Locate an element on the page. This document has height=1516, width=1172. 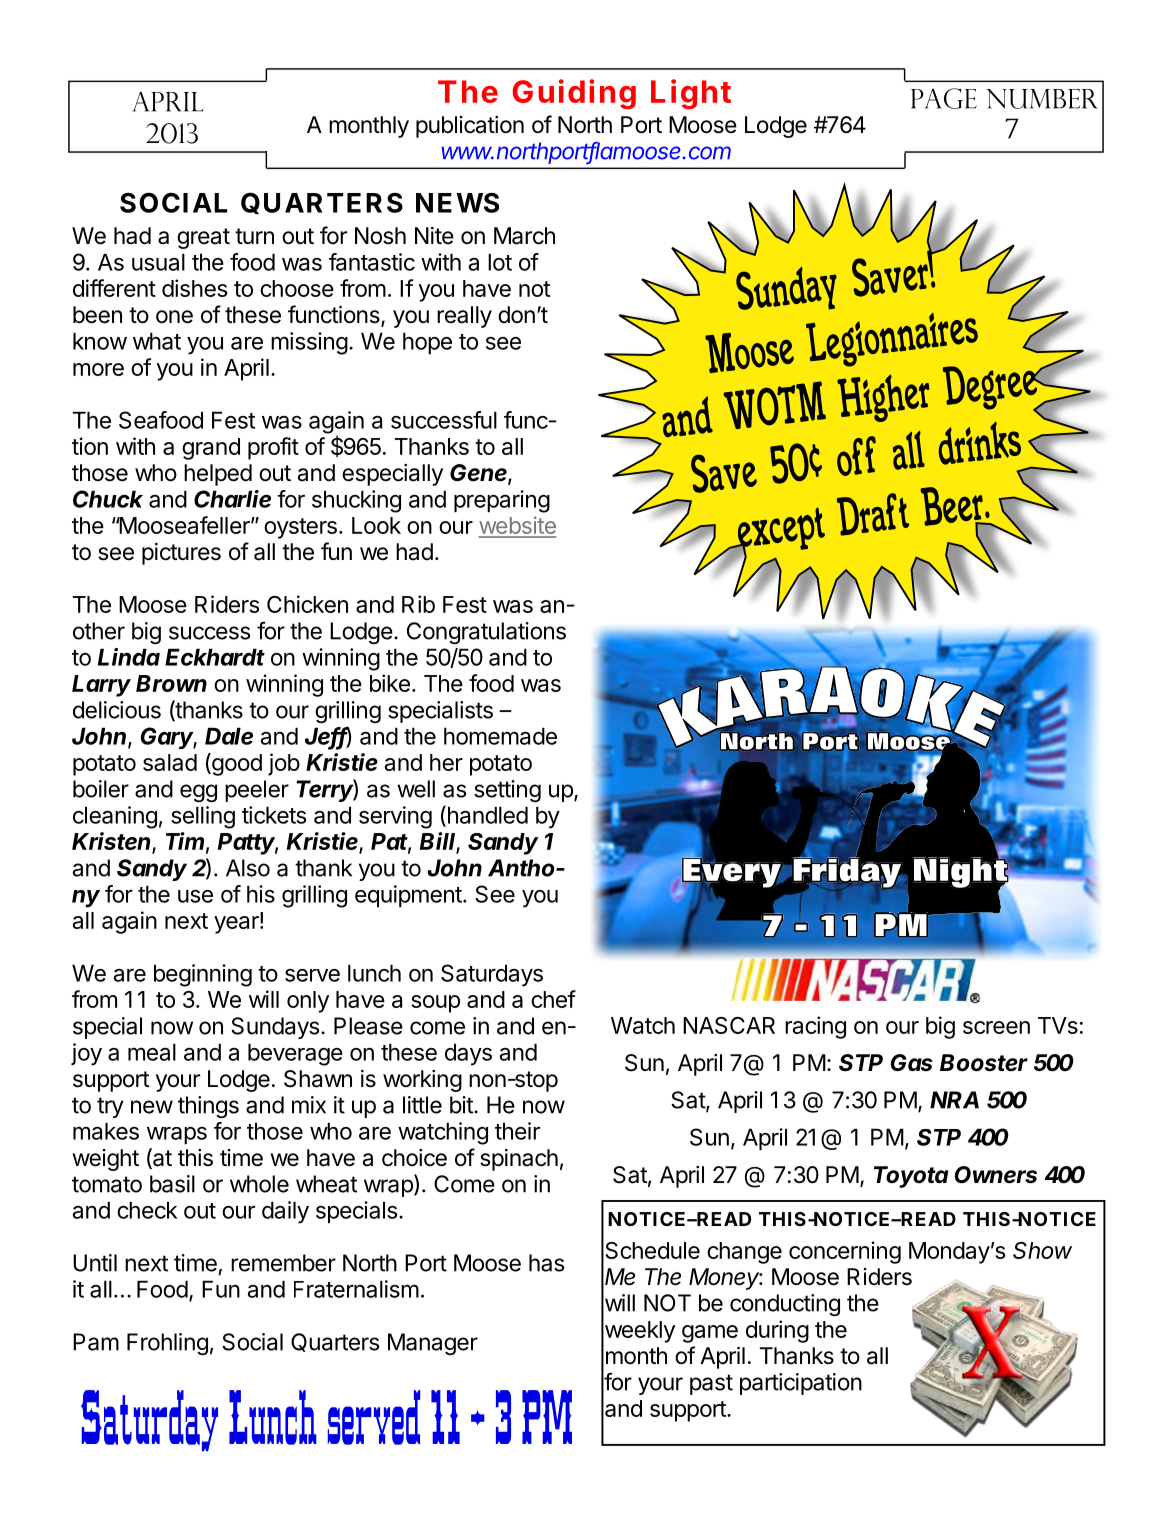
great is located at coordinates (203, 238).
